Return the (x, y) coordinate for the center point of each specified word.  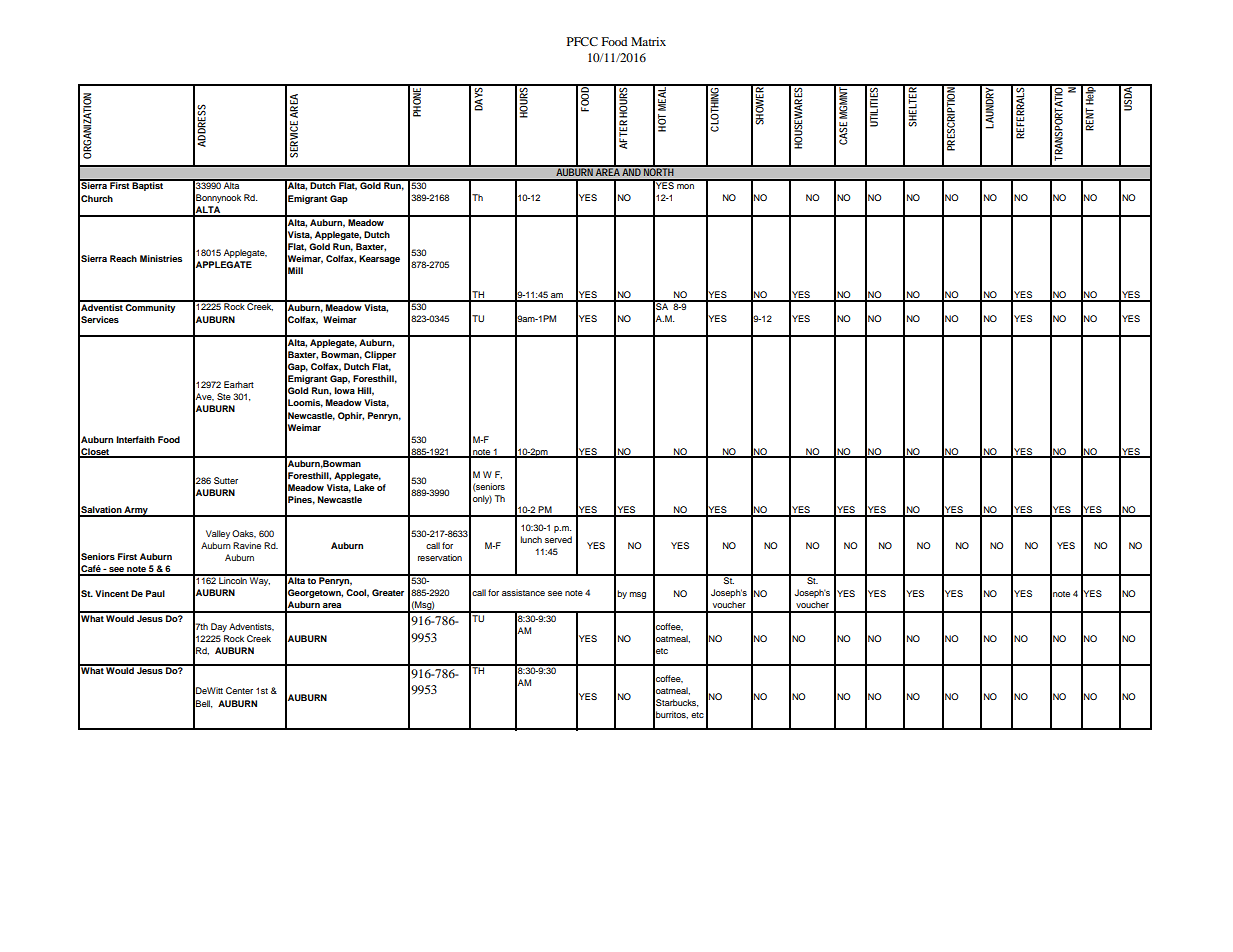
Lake (364, 487)
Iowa (344, 390)
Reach (123, 258)
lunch (531, 539)
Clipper (380, 355)
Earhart (239, 384)
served (558, 539)
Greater (388, 592)
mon (685, 186)
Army (136, 511)
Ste (224, 396)
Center (239, 690)
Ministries (161, 258)
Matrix (648, 41)
